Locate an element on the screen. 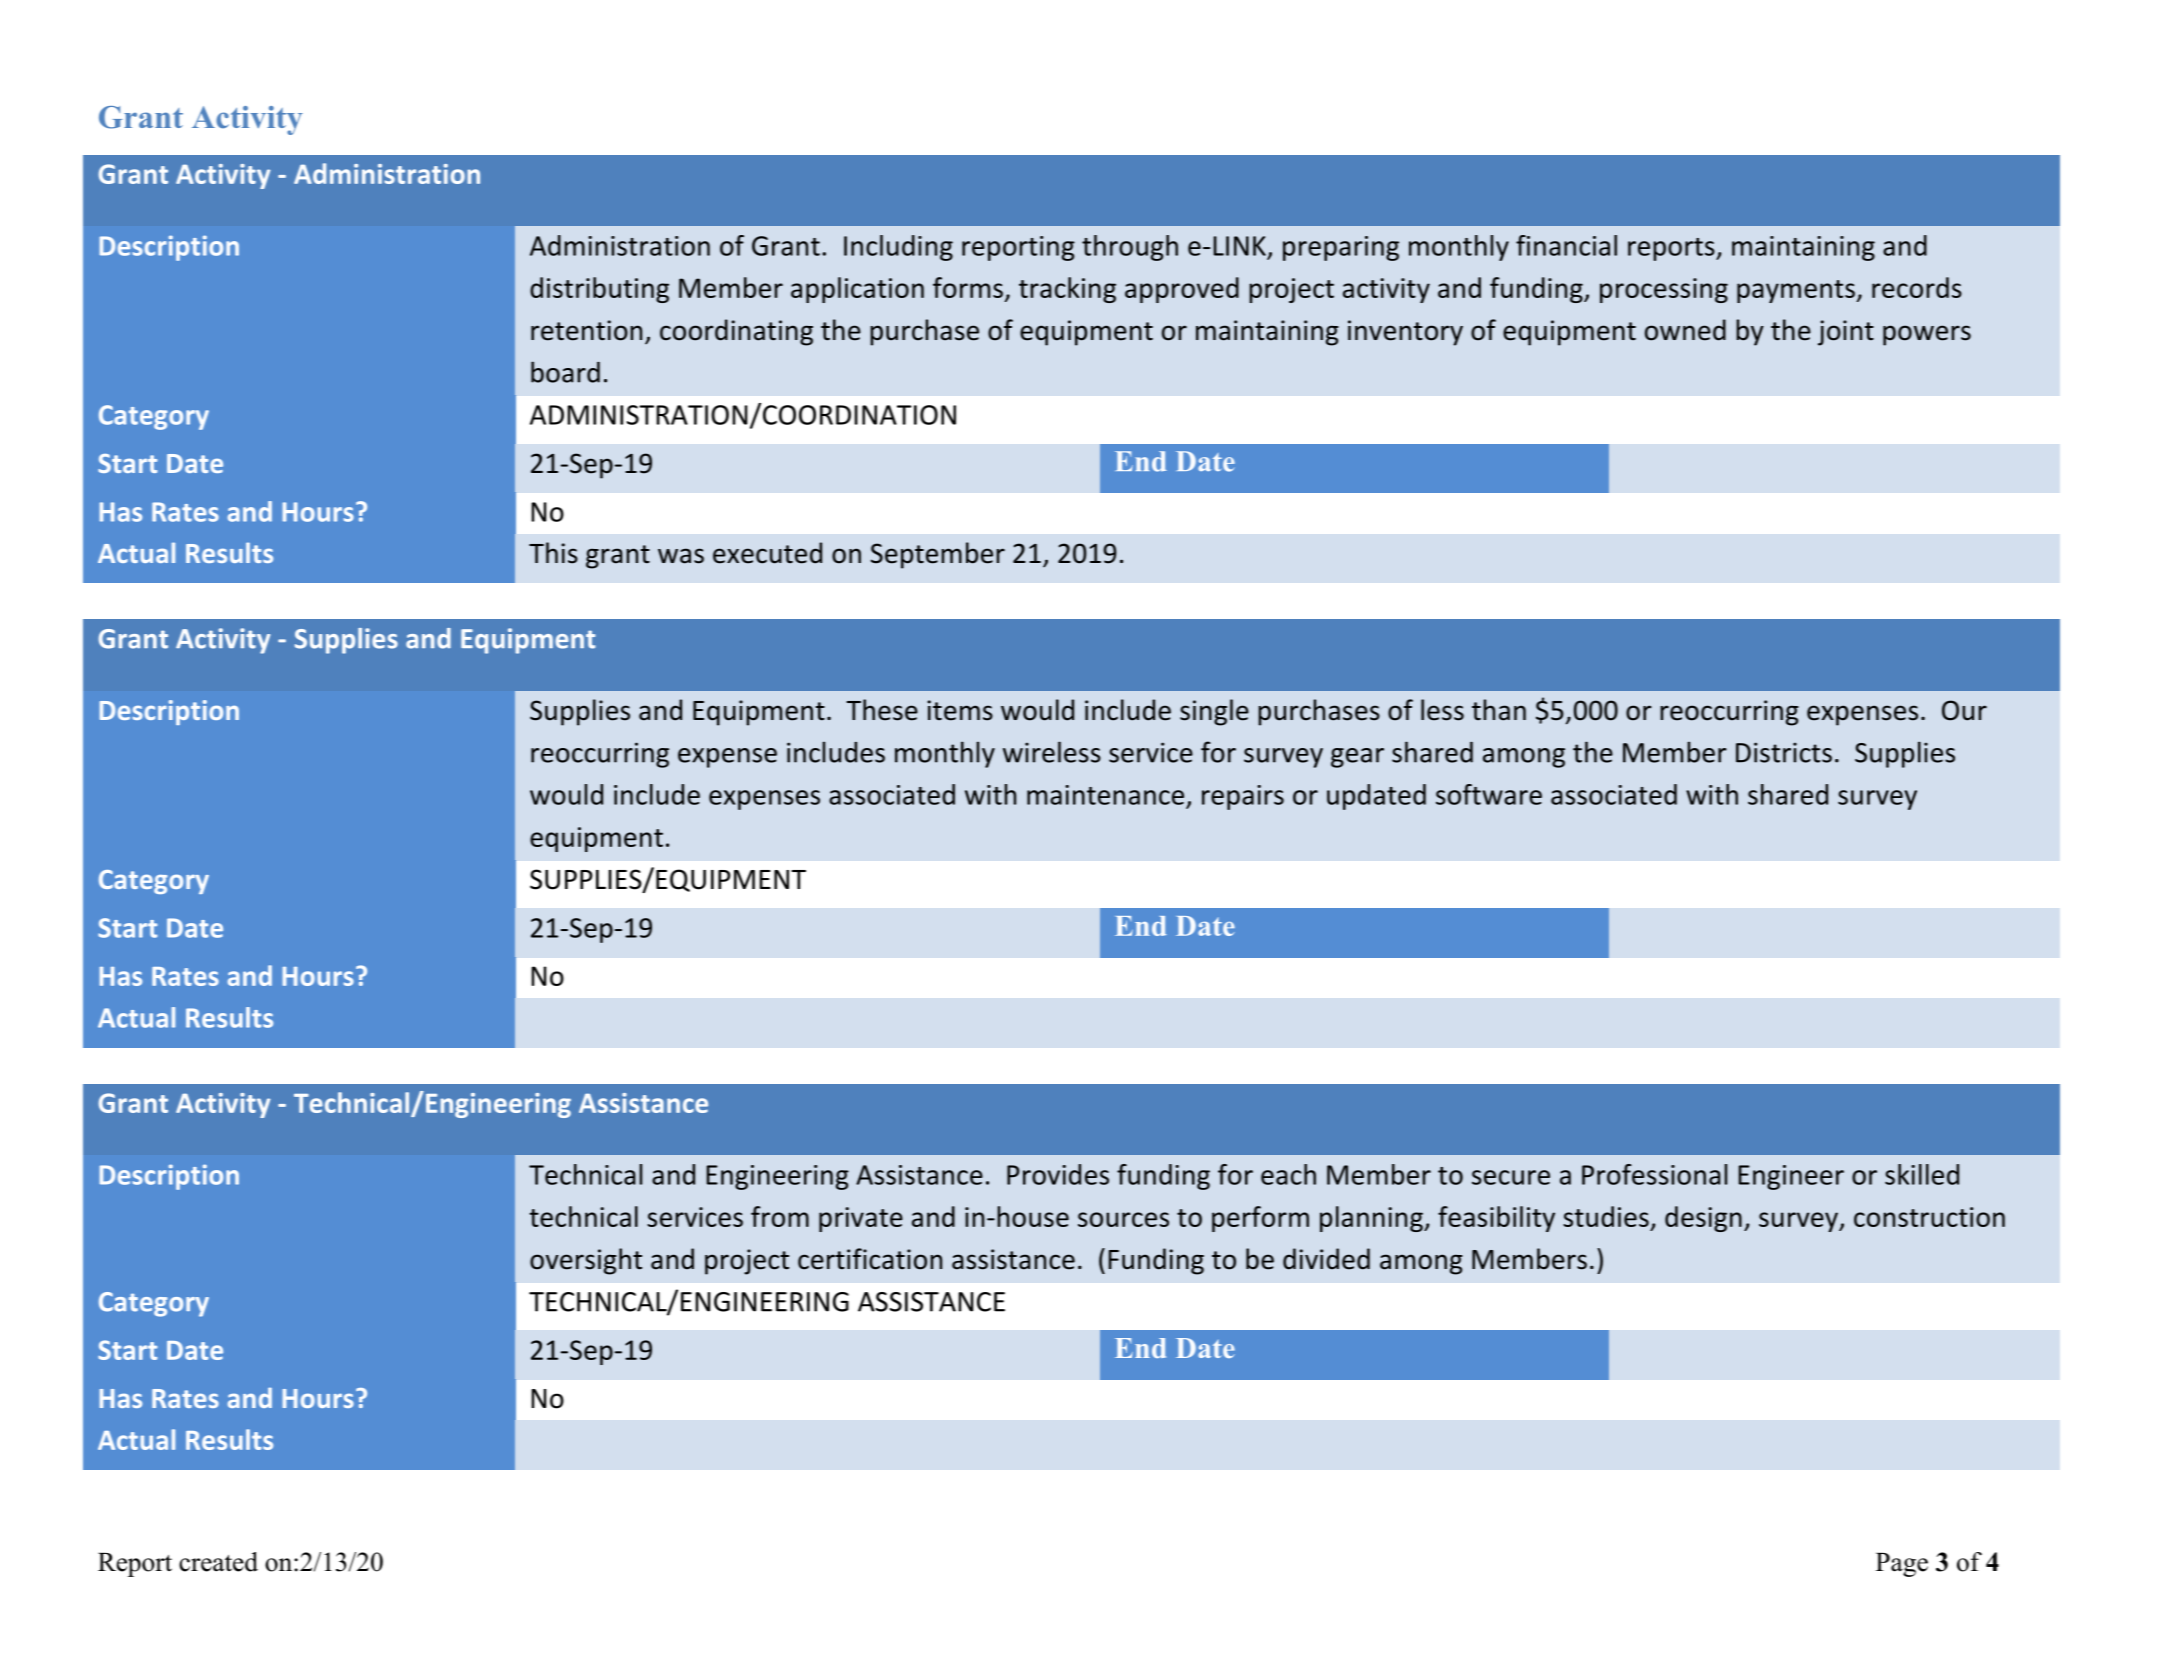 The width and height of the screenshot is (2173, 1679). September is located at coordinates (938, 555).
